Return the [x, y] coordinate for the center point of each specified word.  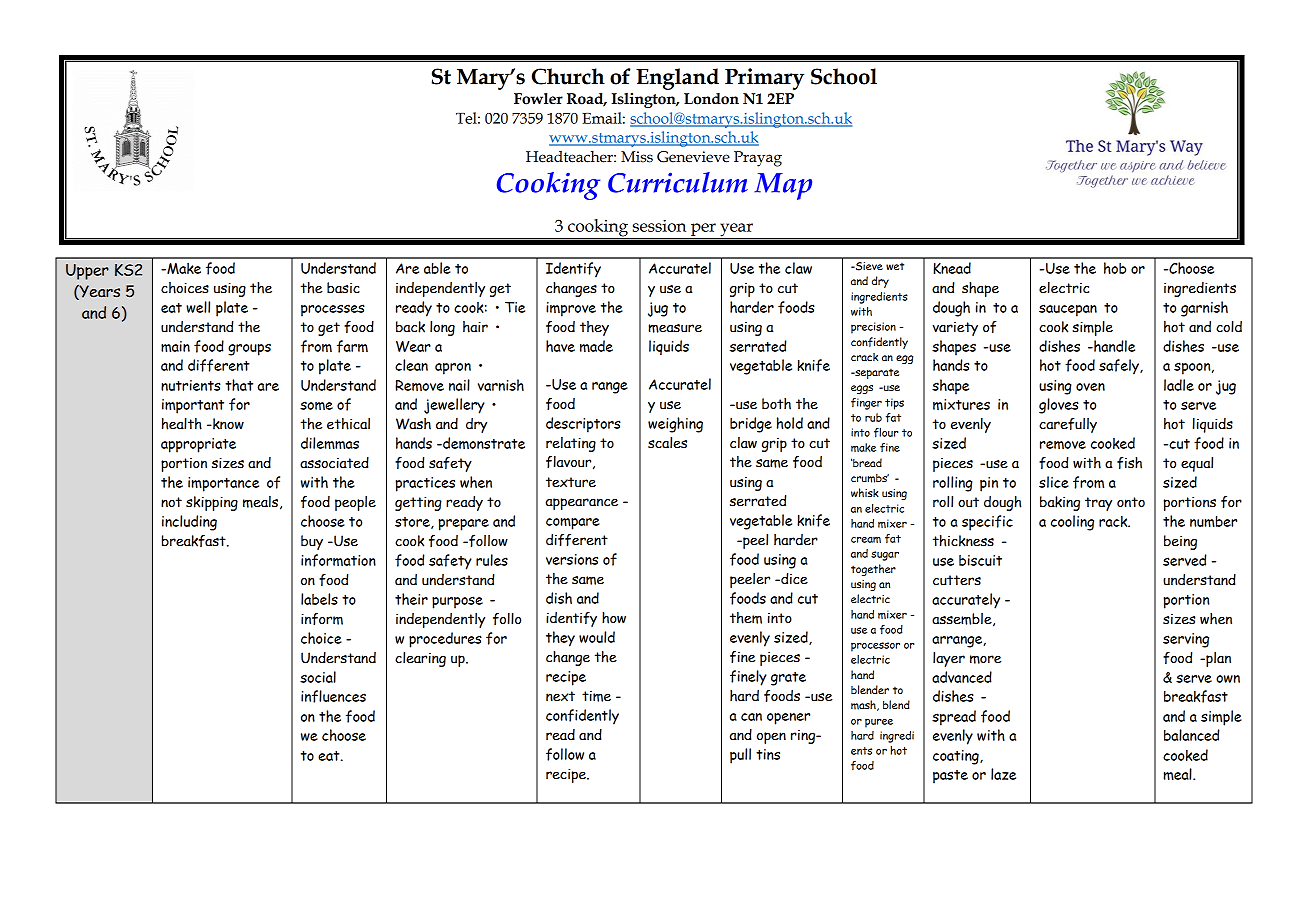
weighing [675, 425]
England [677, 79]
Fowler [538, 99]
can [751, 717]
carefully [1068, 425]
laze [1003, 774]
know [227, 424]
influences [333, 696]
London [711, 99]
